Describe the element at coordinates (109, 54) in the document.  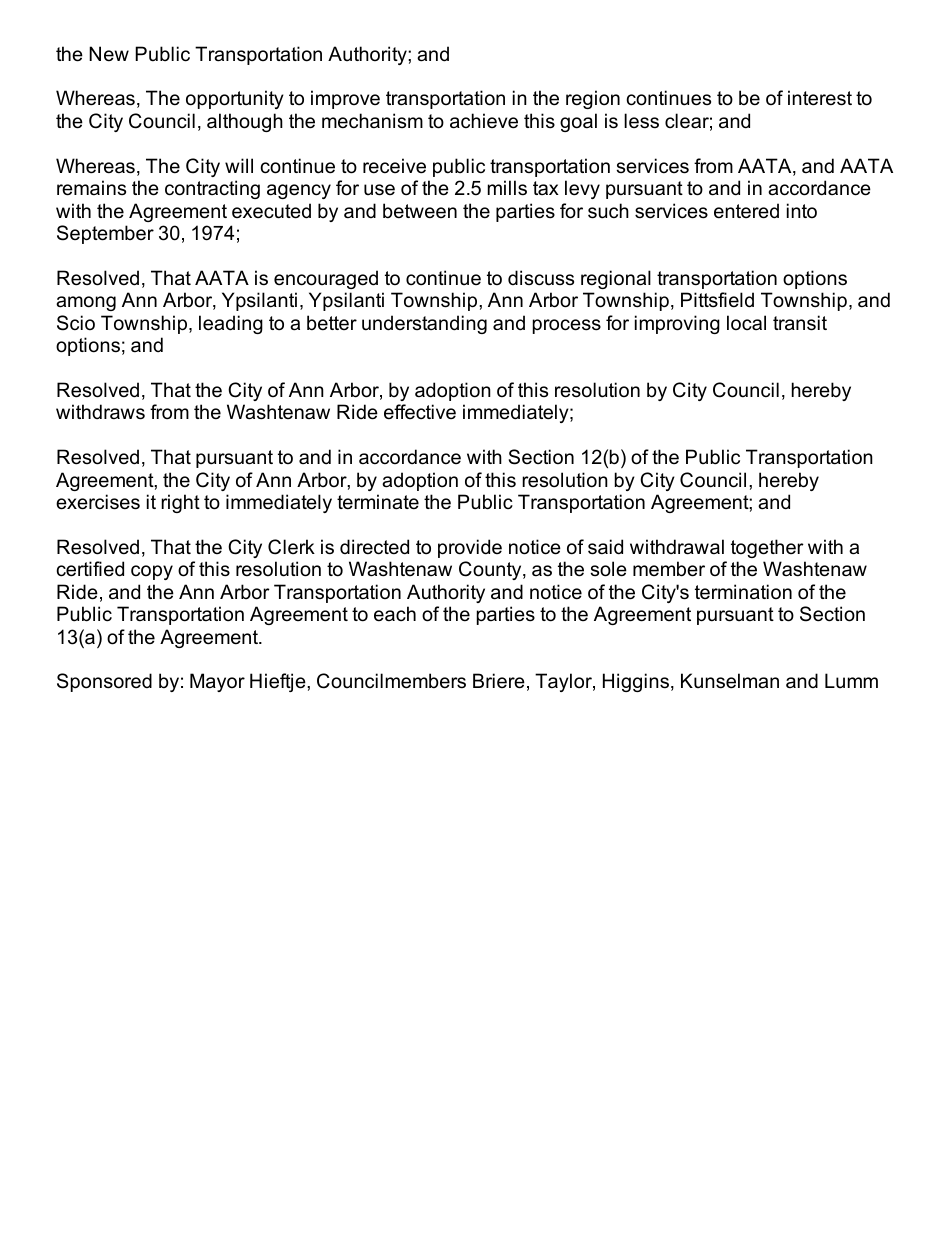
I see `New` at that location.
